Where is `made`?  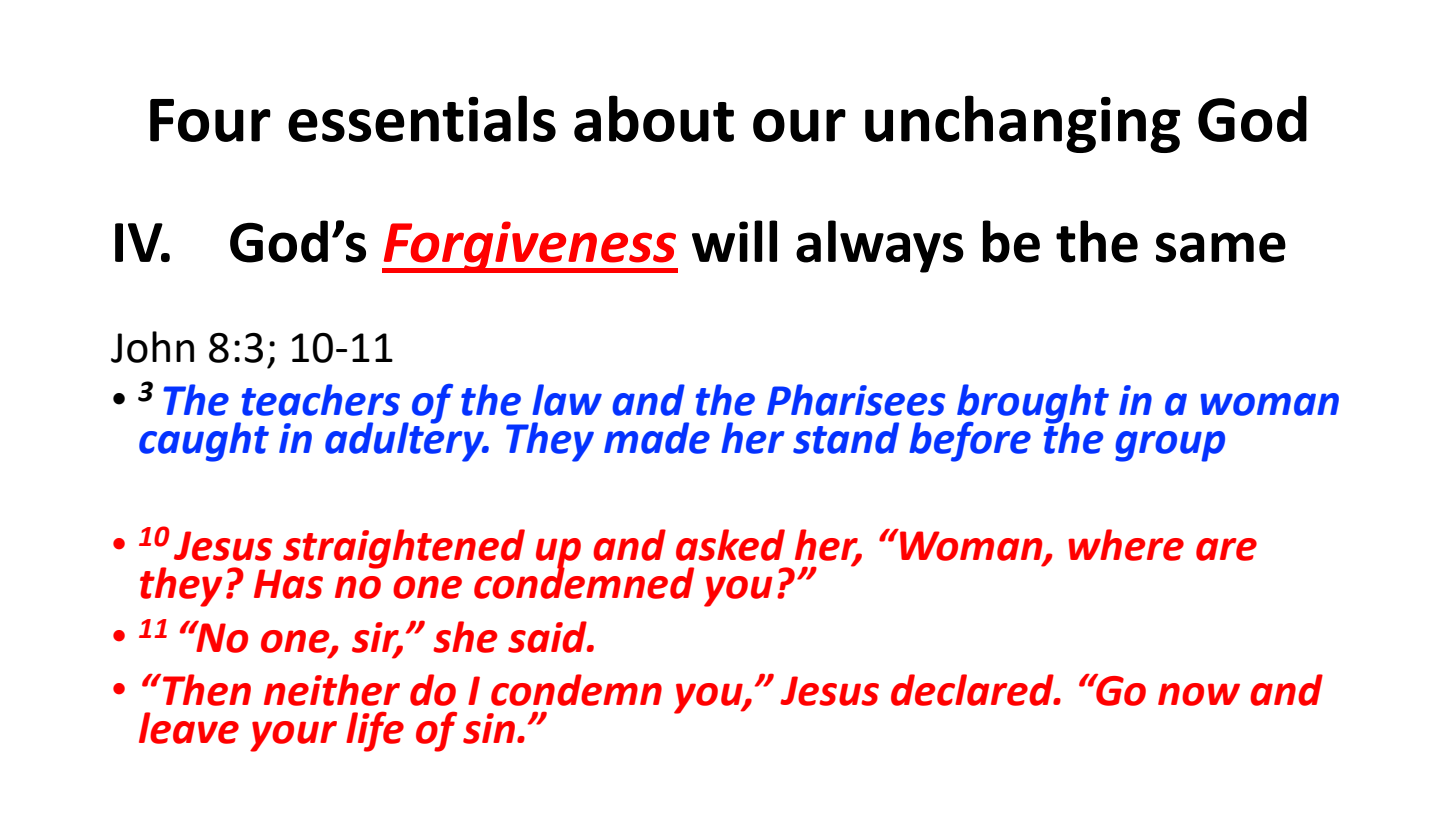
made is located at coordinates (657, 438).
